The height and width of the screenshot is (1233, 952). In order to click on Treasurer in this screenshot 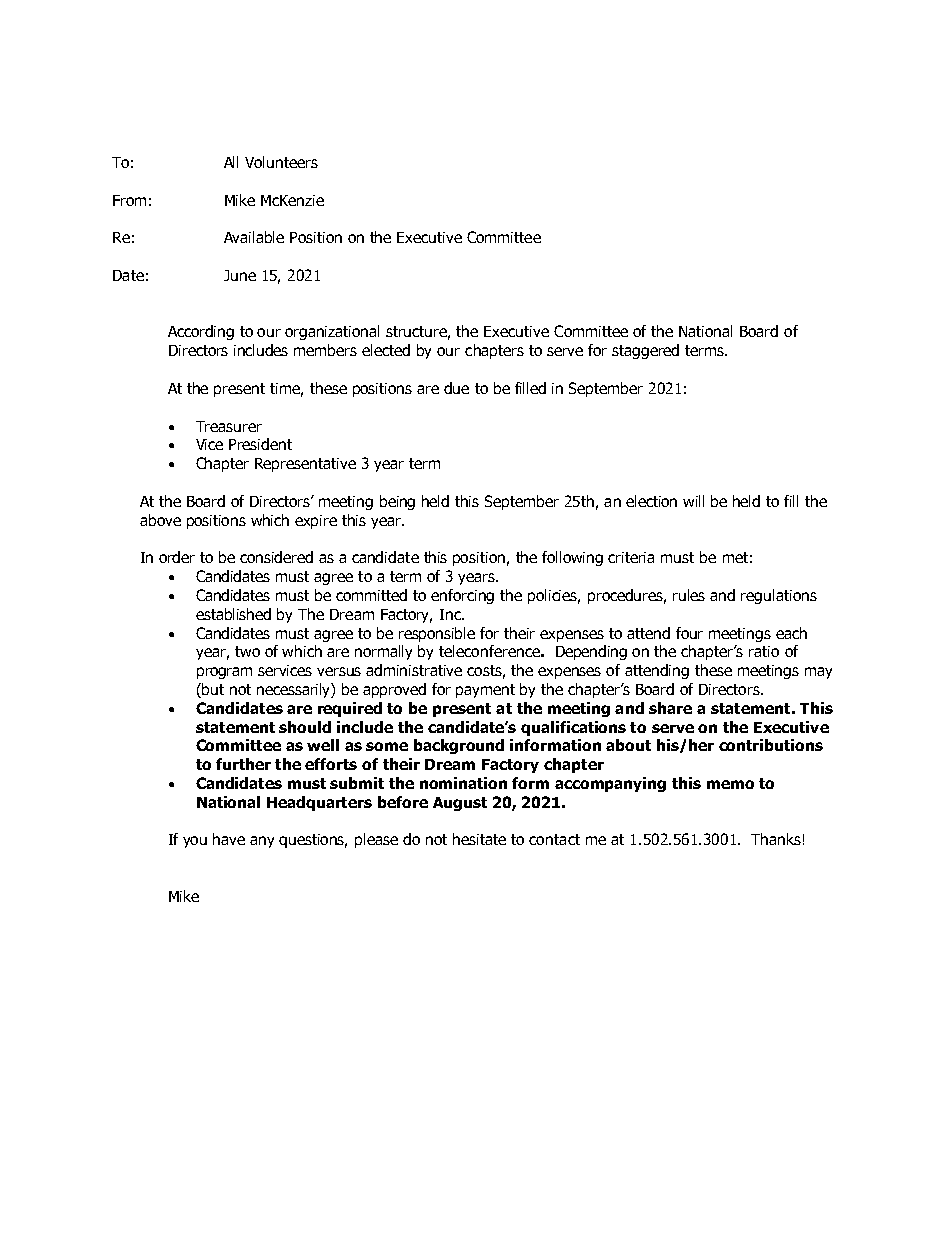, I will do `click(229, 426)`.
